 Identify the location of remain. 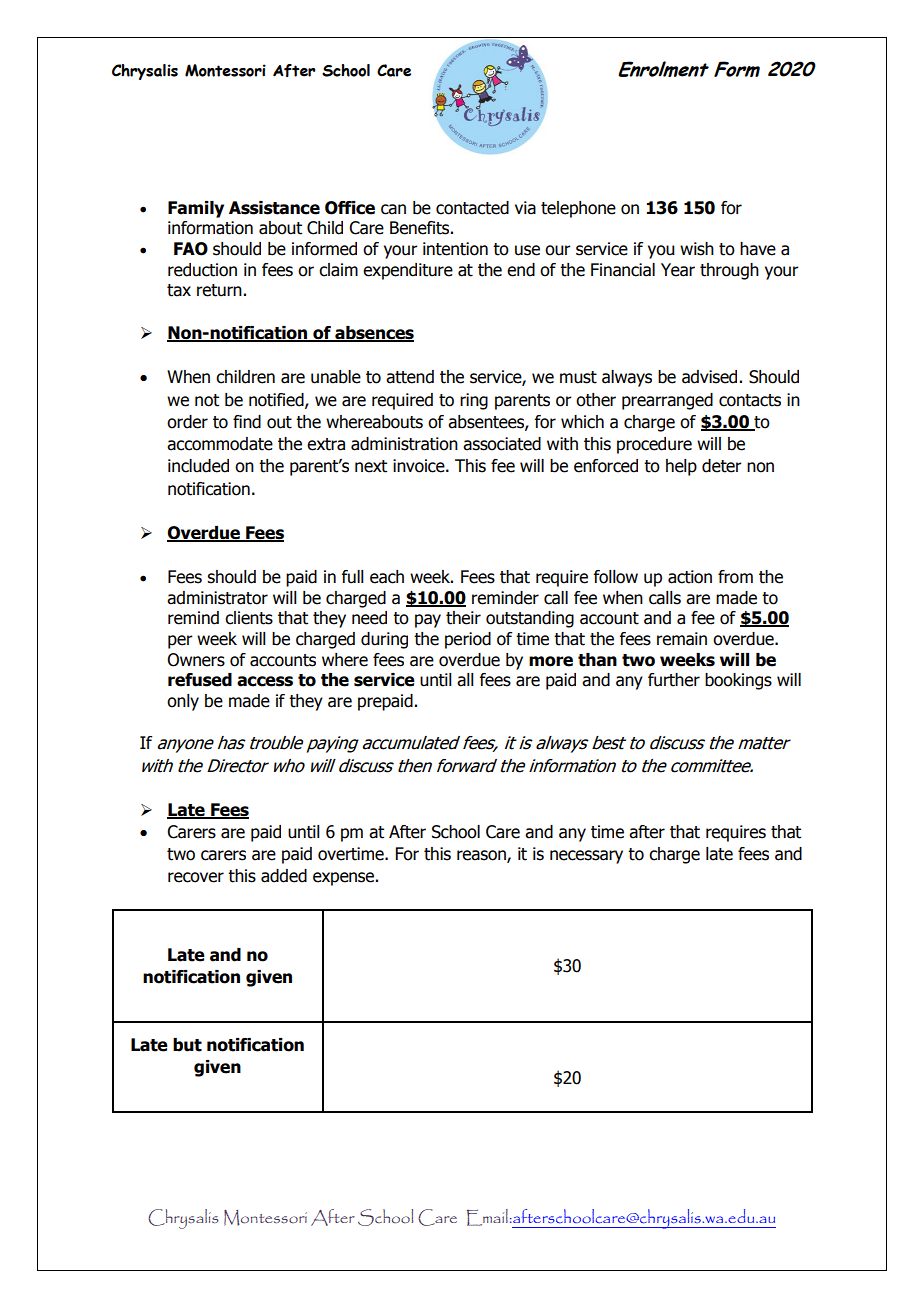
(682, 639).
